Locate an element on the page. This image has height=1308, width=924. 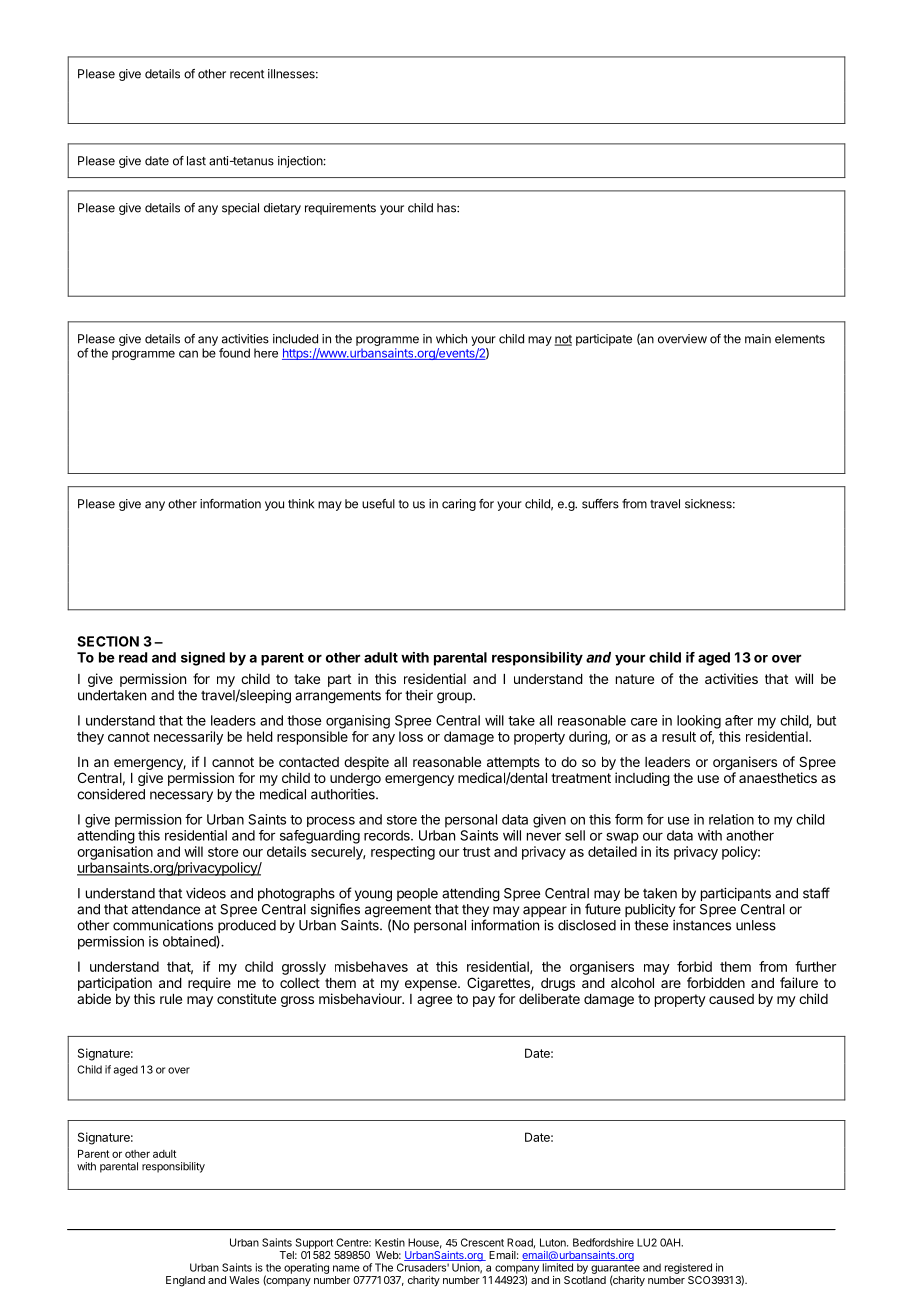
videos is located at coordinates (206, 893).
